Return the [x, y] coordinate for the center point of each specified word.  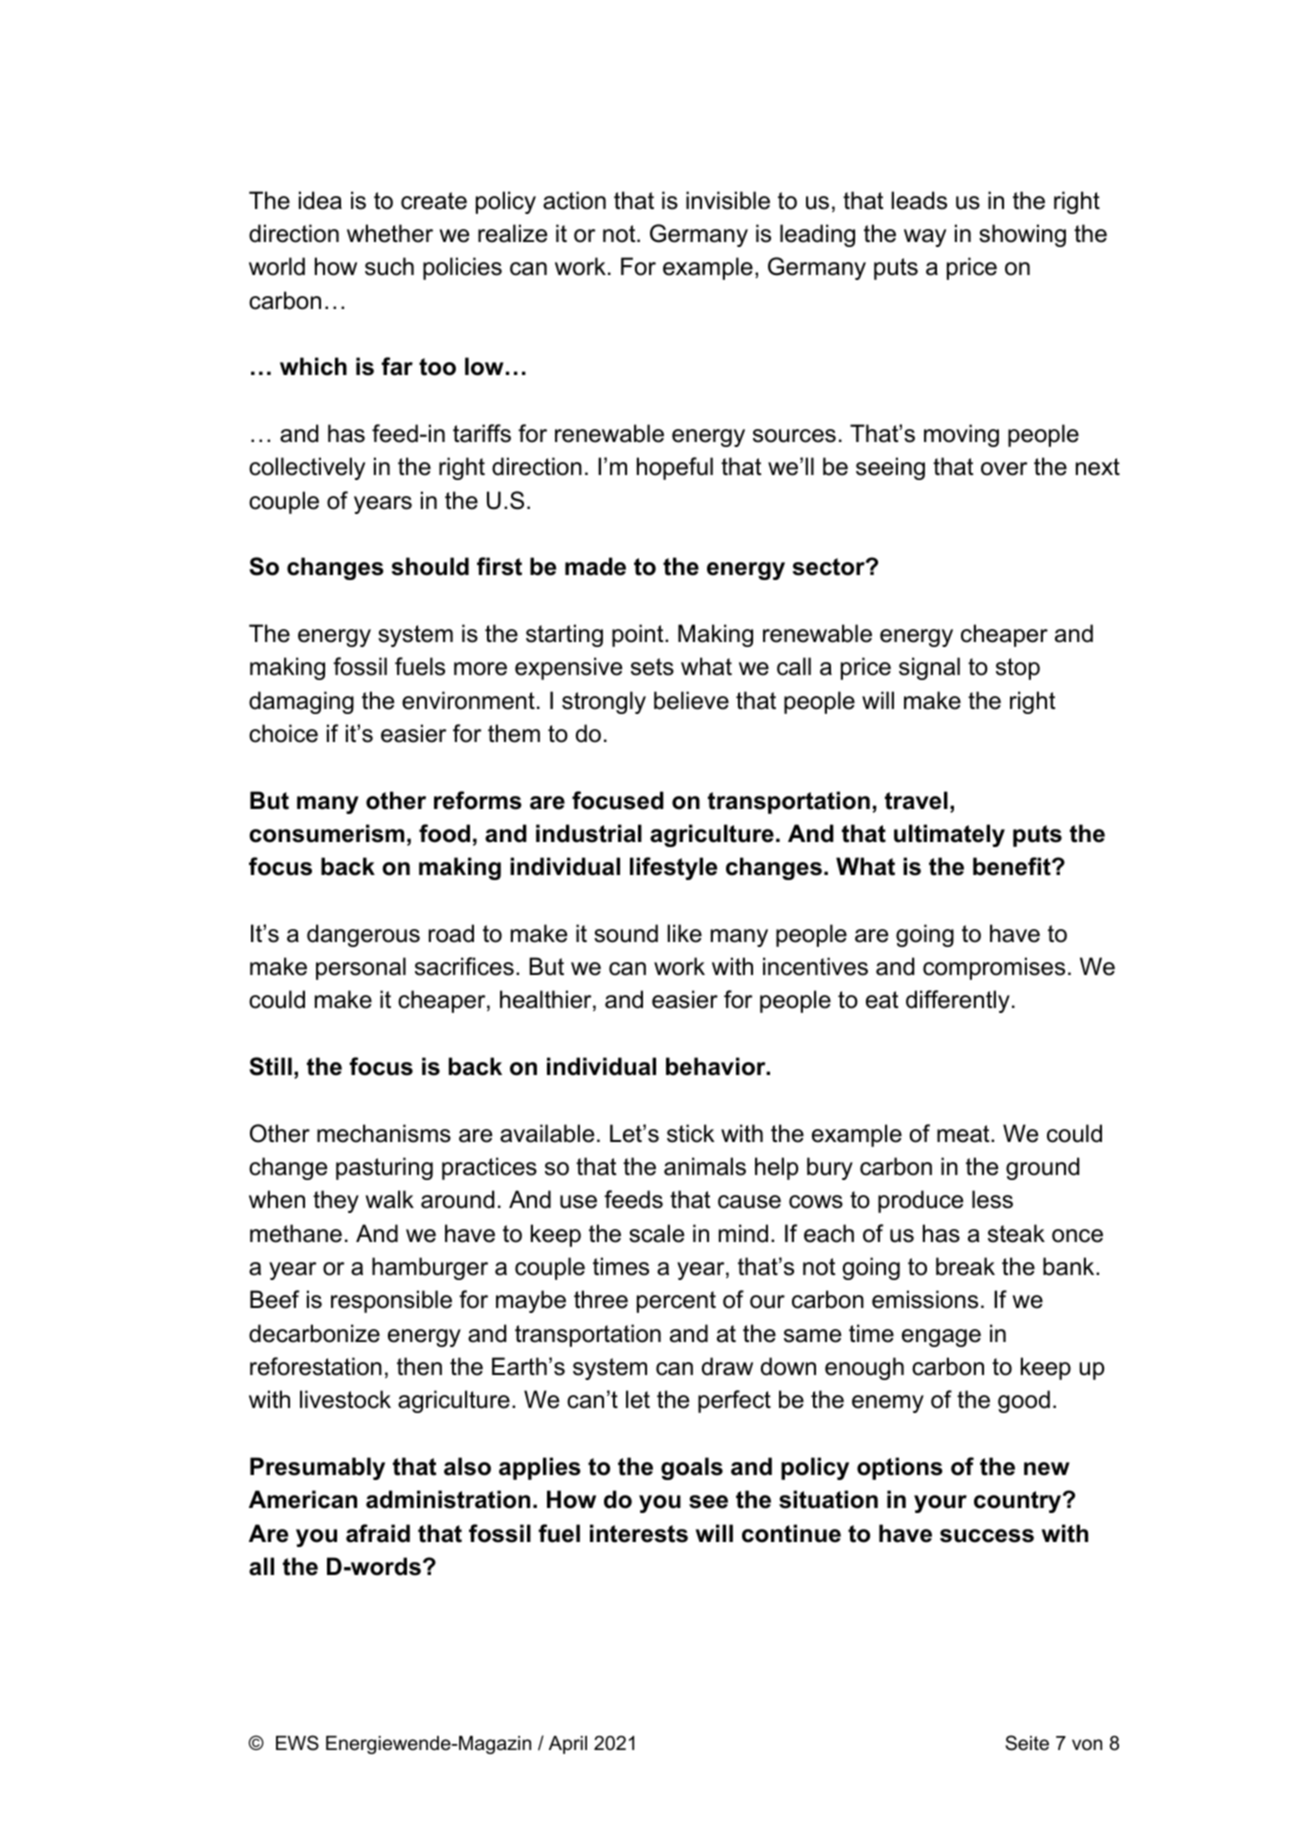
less [992, 1199]
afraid [378, 1533]
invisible [728, 200]
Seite [1027, 1743]
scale [656, 1233]
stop [1018, 669]
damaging [301, 702]
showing [1022, 235]
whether [390, 233]
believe [691, 700]
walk [390, 1199]
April [568, 1745]
